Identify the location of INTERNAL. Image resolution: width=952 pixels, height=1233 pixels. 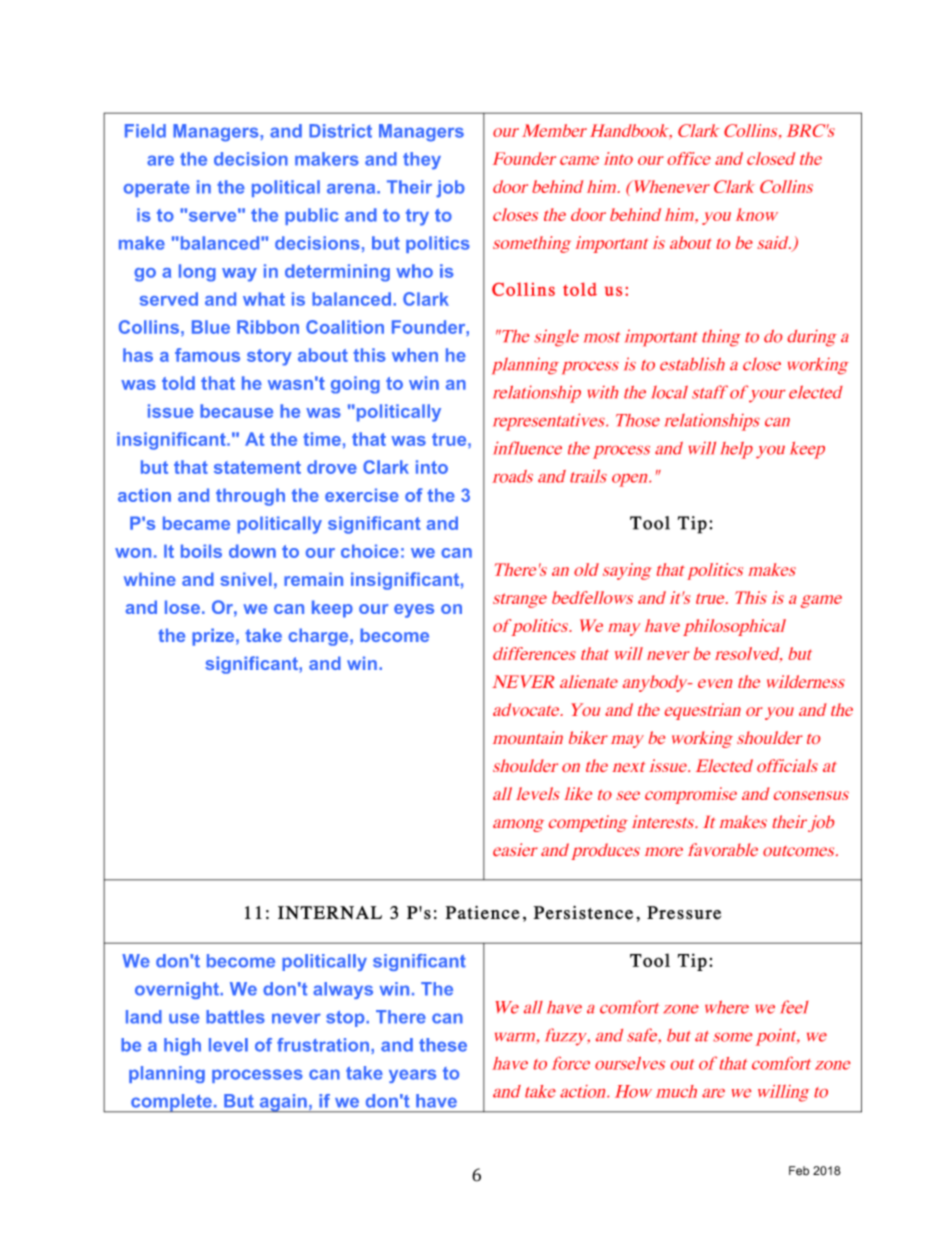
(330, 912).
